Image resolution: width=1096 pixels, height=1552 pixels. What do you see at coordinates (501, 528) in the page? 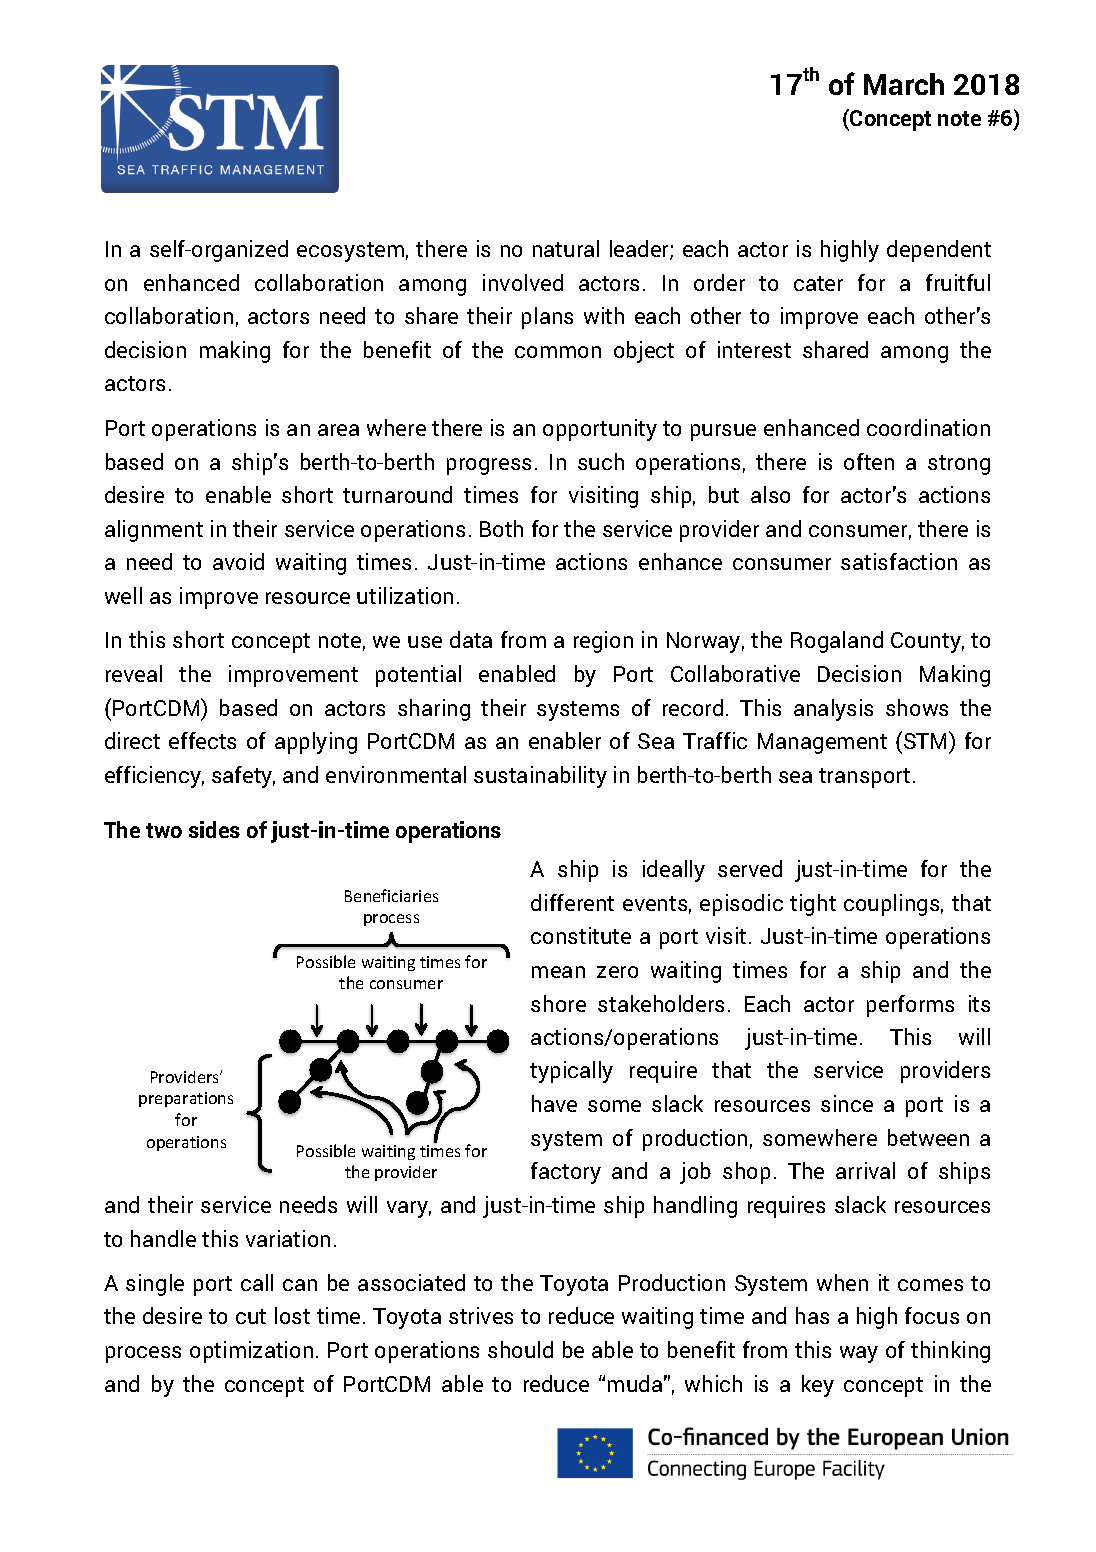
I see `Both` at bounding box center [501, 528].
